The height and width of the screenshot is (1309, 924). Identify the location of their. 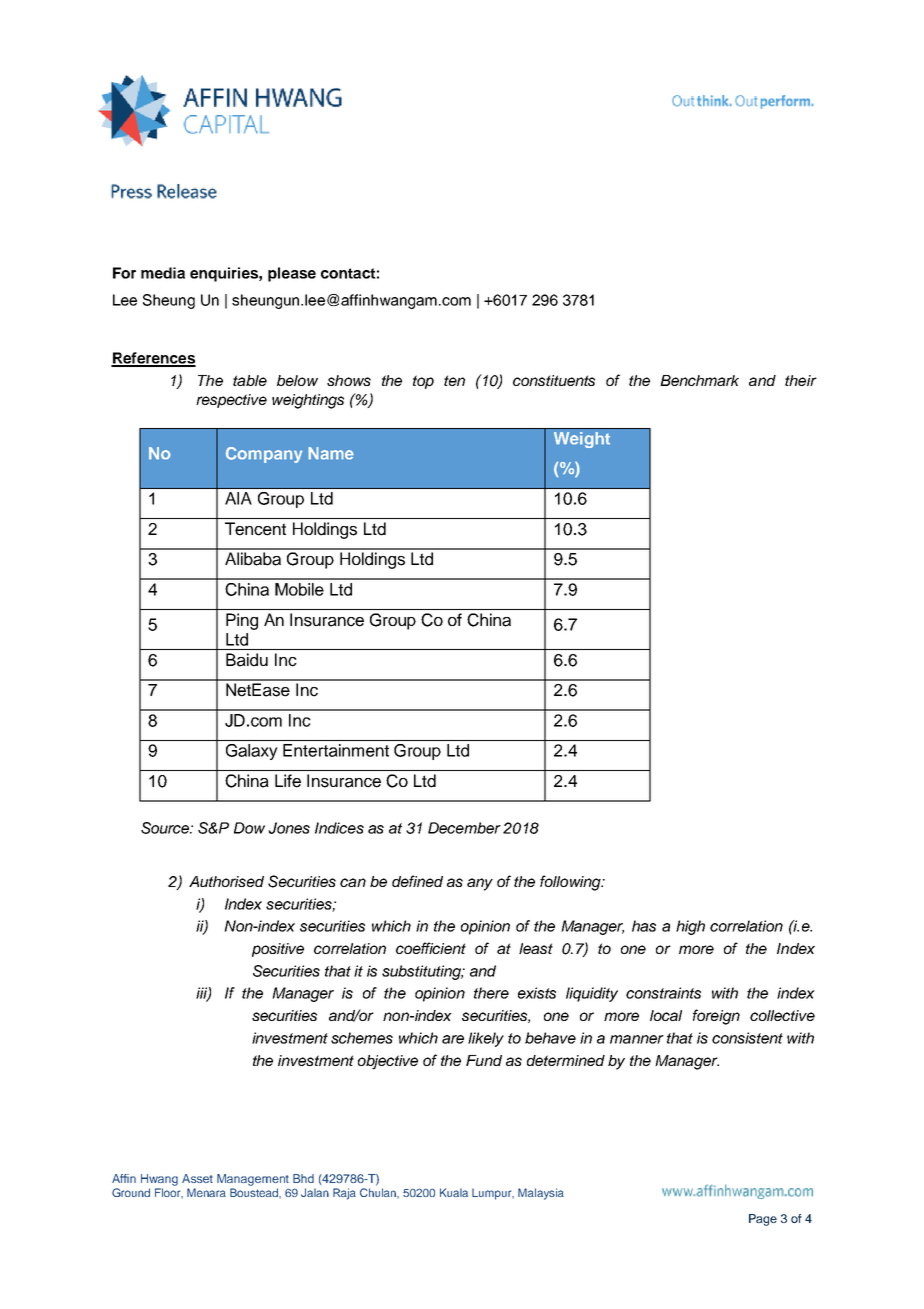
(801, 380).
